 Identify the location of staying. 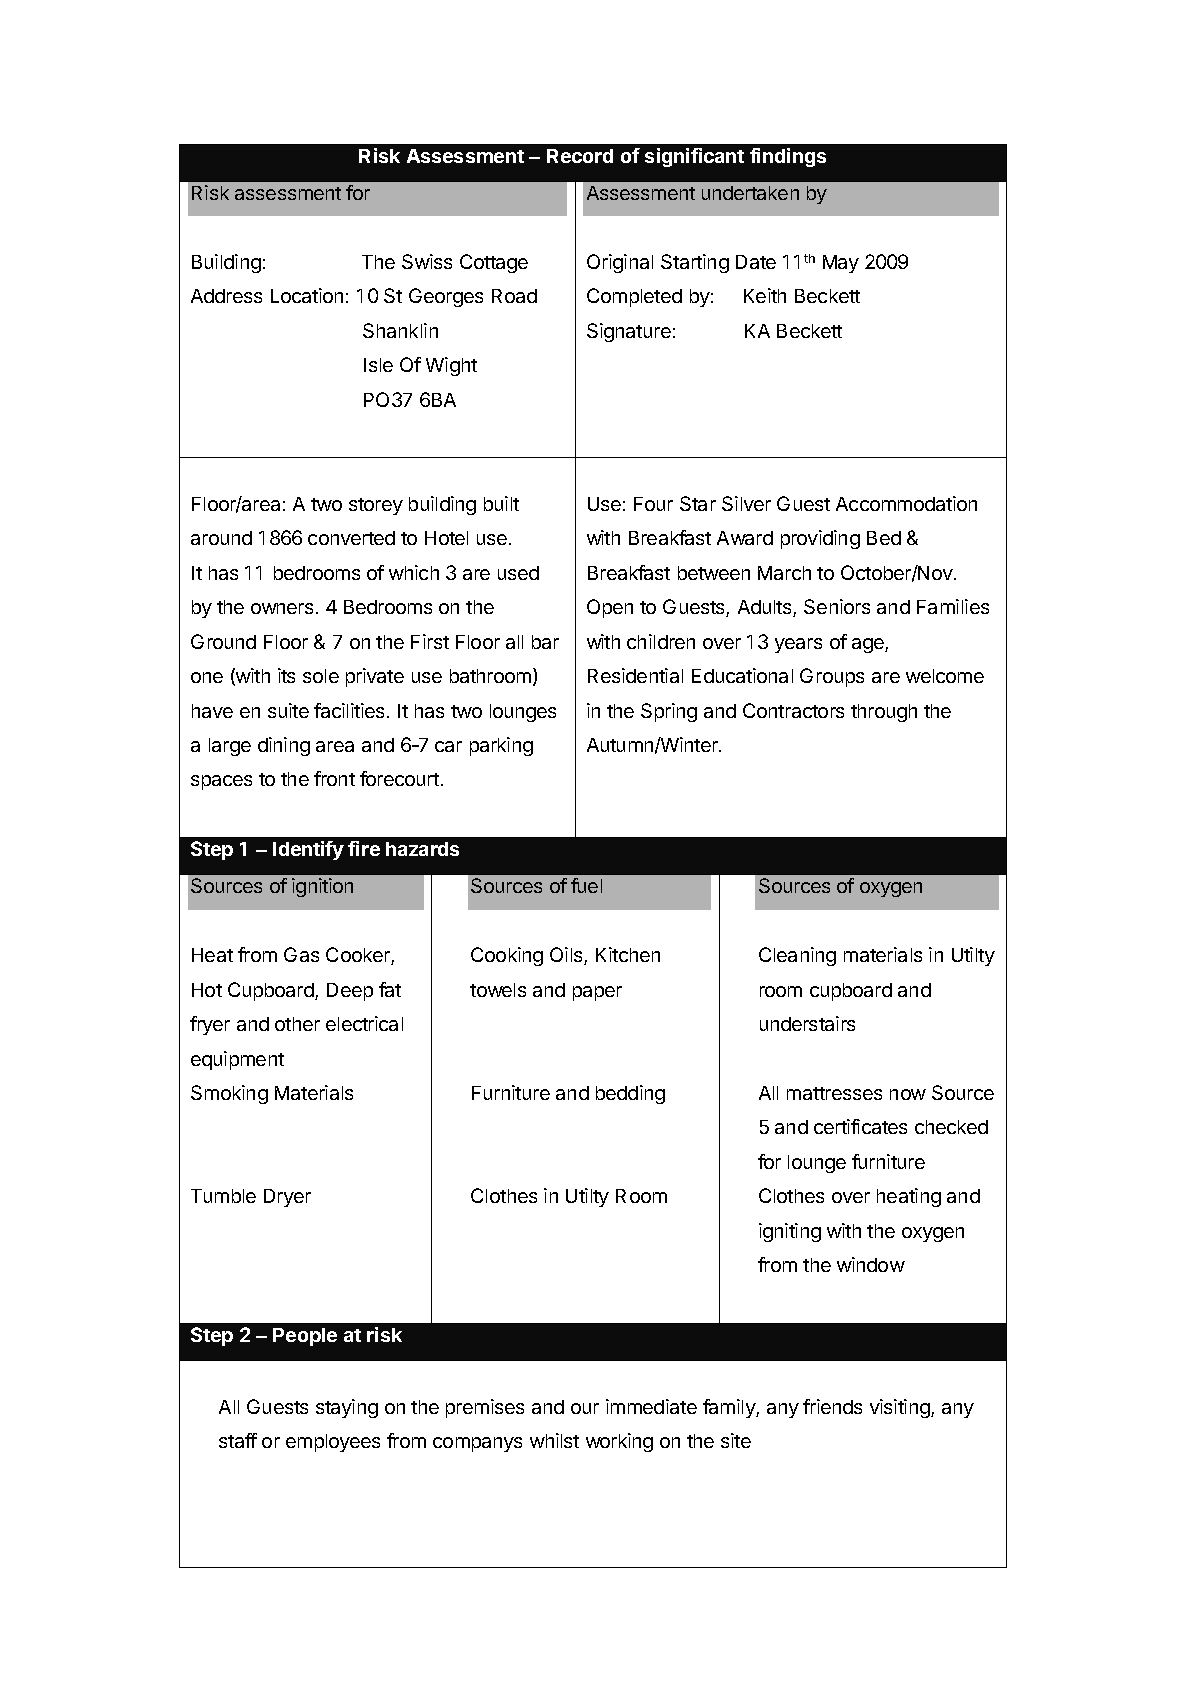
(347, 1408).
